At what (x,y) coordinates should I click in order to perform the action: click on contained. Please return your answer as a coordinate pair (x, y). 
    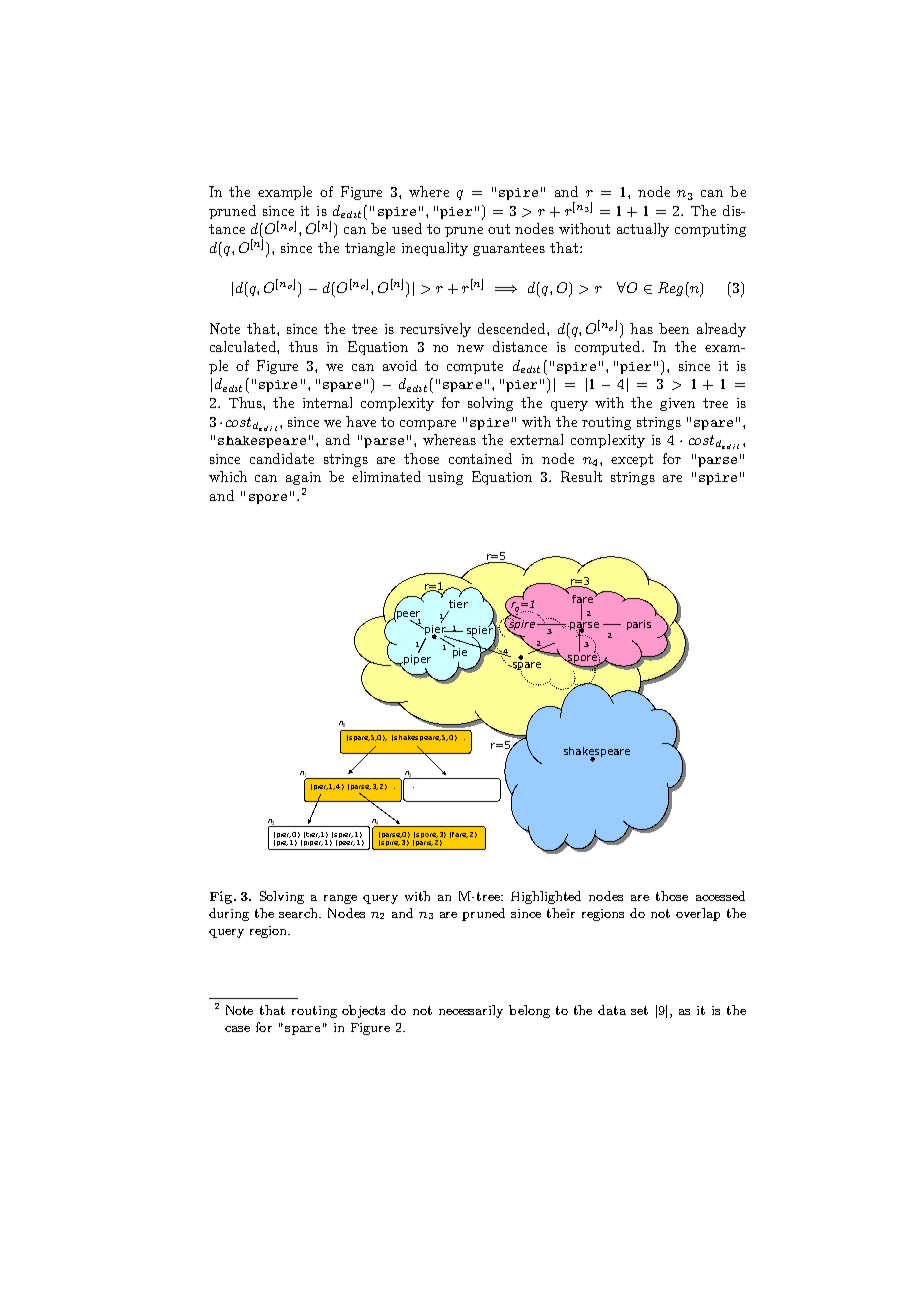
    Looking at the image, I should click on (480, 458).
